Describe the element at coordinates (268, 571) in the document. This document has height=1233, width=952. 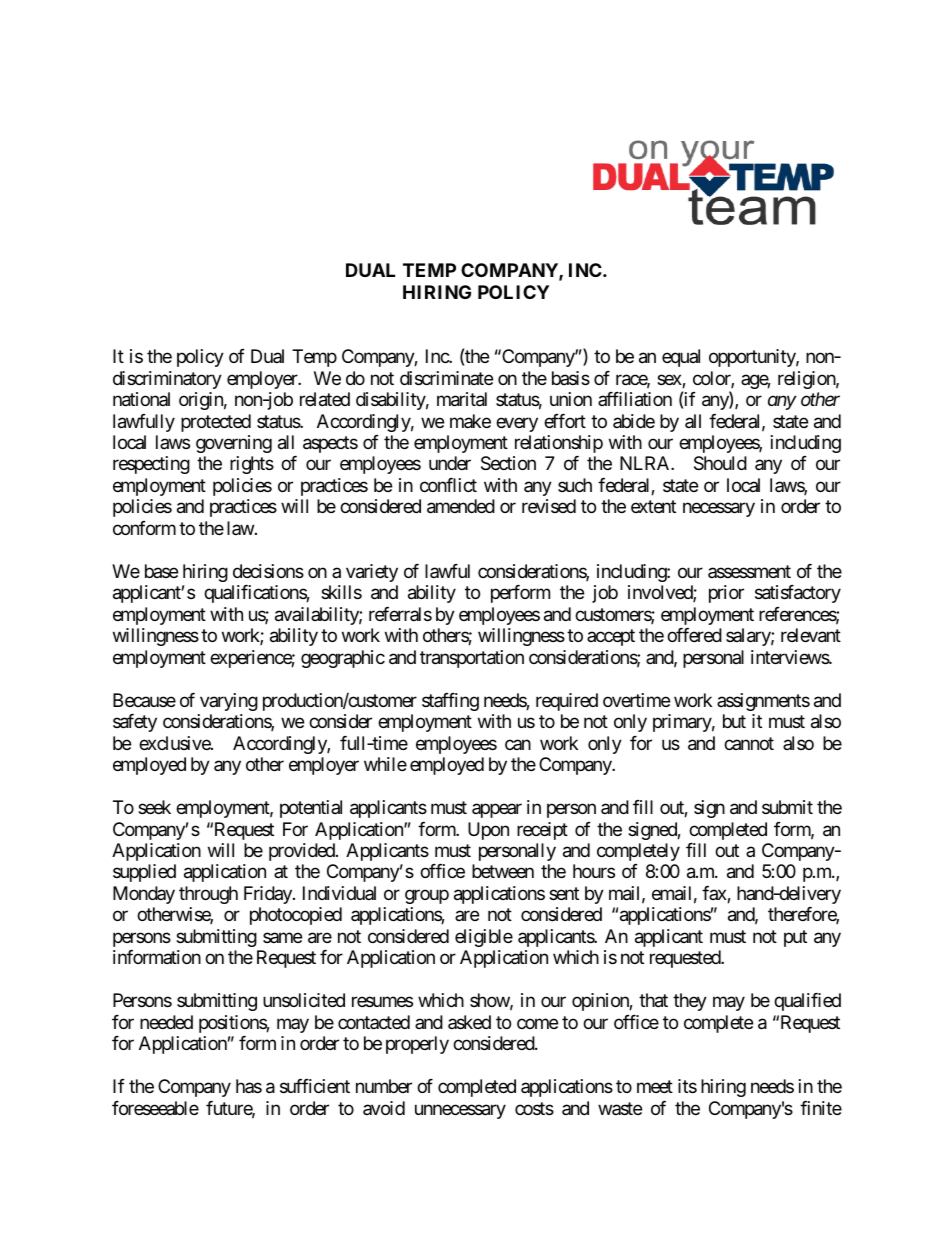
I see `decisions` at that location.
